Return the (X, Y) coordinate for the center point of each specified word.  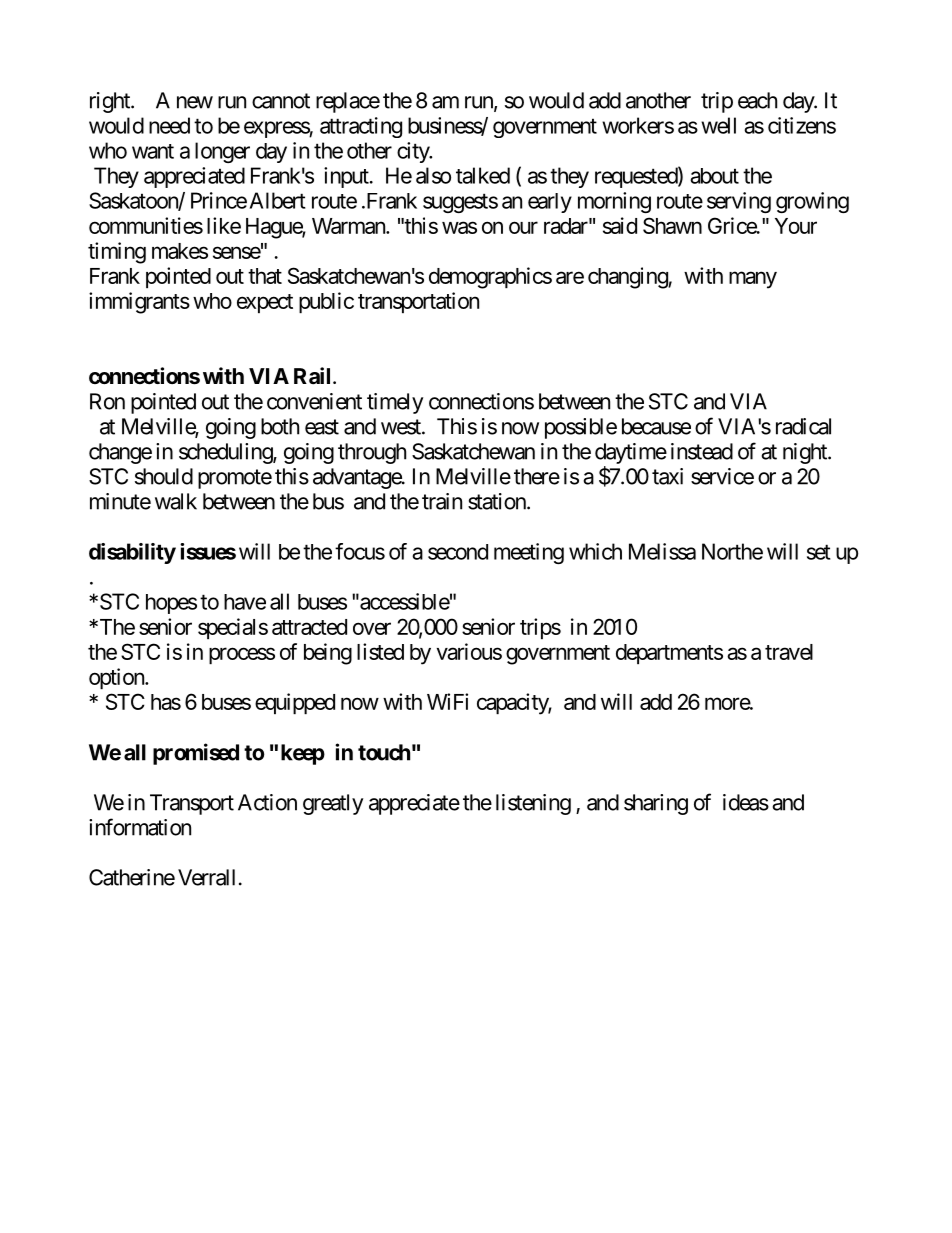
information (140, 827)
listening (533, 804)
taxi (667, 476)
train (442, 501)
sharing (656, 804)
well (718, 125)
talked (483, 175)
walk (176, 501)
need (169, 125)
